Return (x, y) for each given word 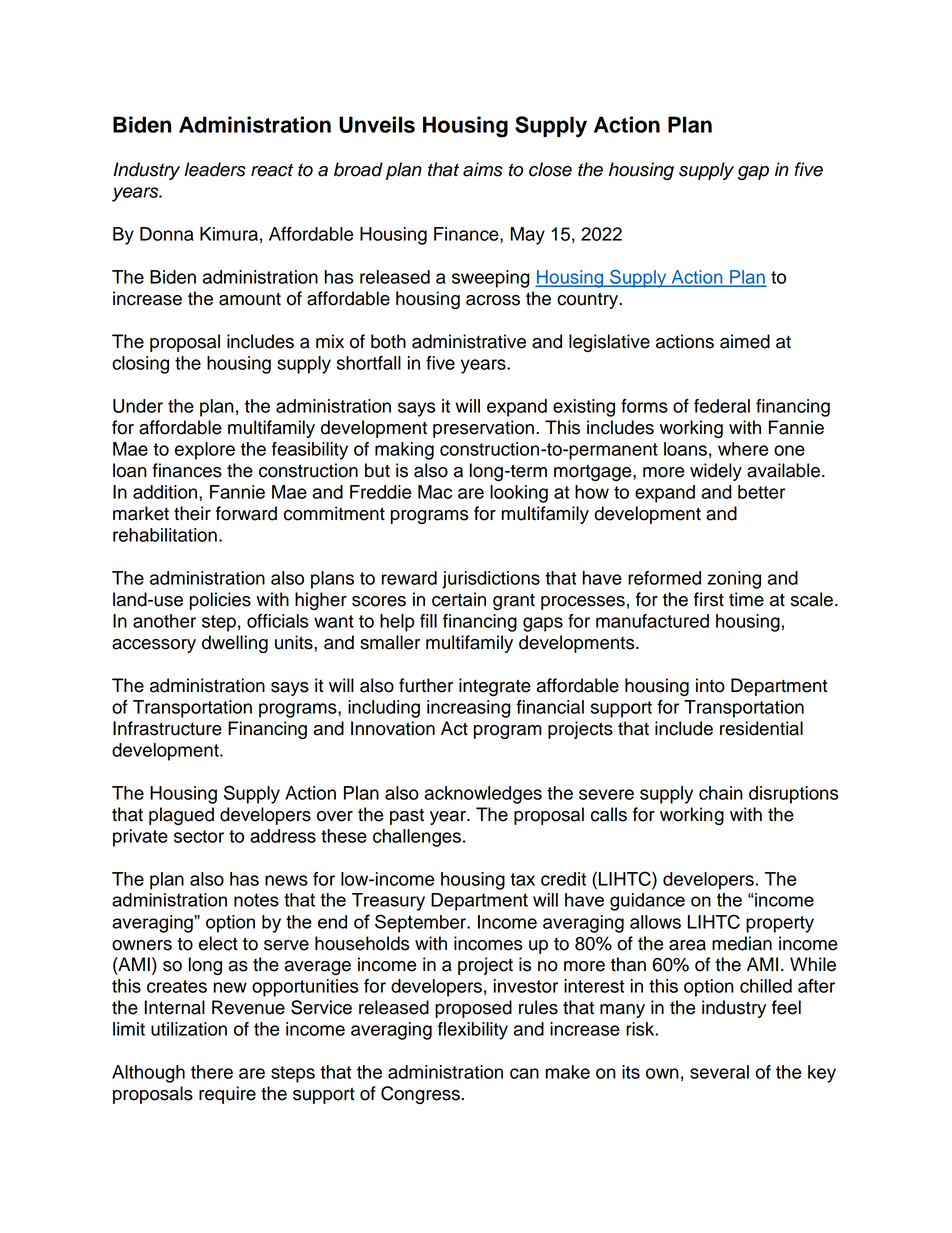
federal (722, 406)
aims (483, 169)
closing (140, 365)
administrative (469, 341)
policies (220, 601)
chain (721, 793)
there (212, 1072)
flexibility (473, 1031)
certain (459, 599)
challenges (417, 838)
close (550, 169)
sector (199, 836)
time (746, 599)
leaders (215, 169)
